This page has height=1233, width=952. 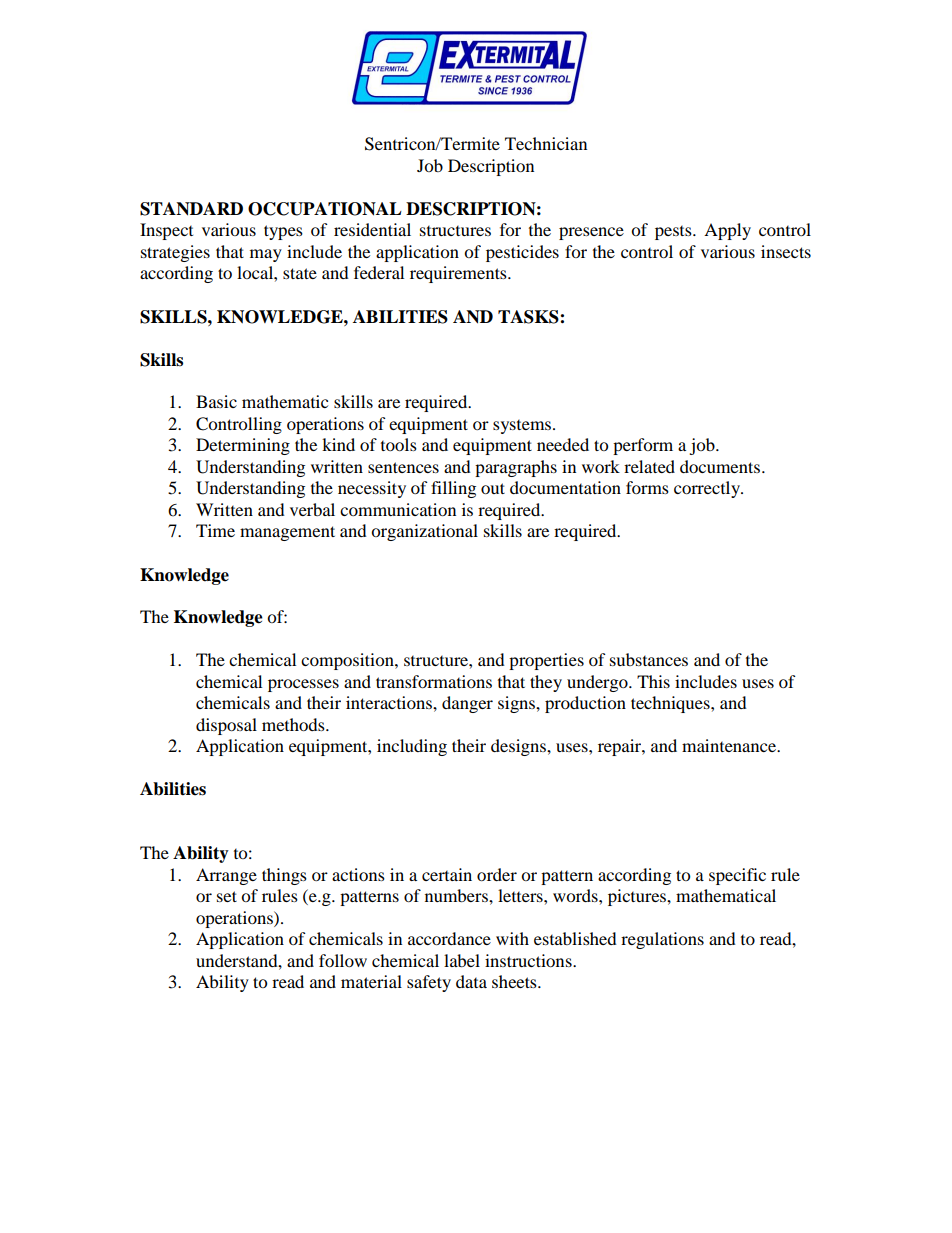 What do you see at coordinates (191, 209) in the page?
I see `STANDARD` at bounding box center [191, 209].
